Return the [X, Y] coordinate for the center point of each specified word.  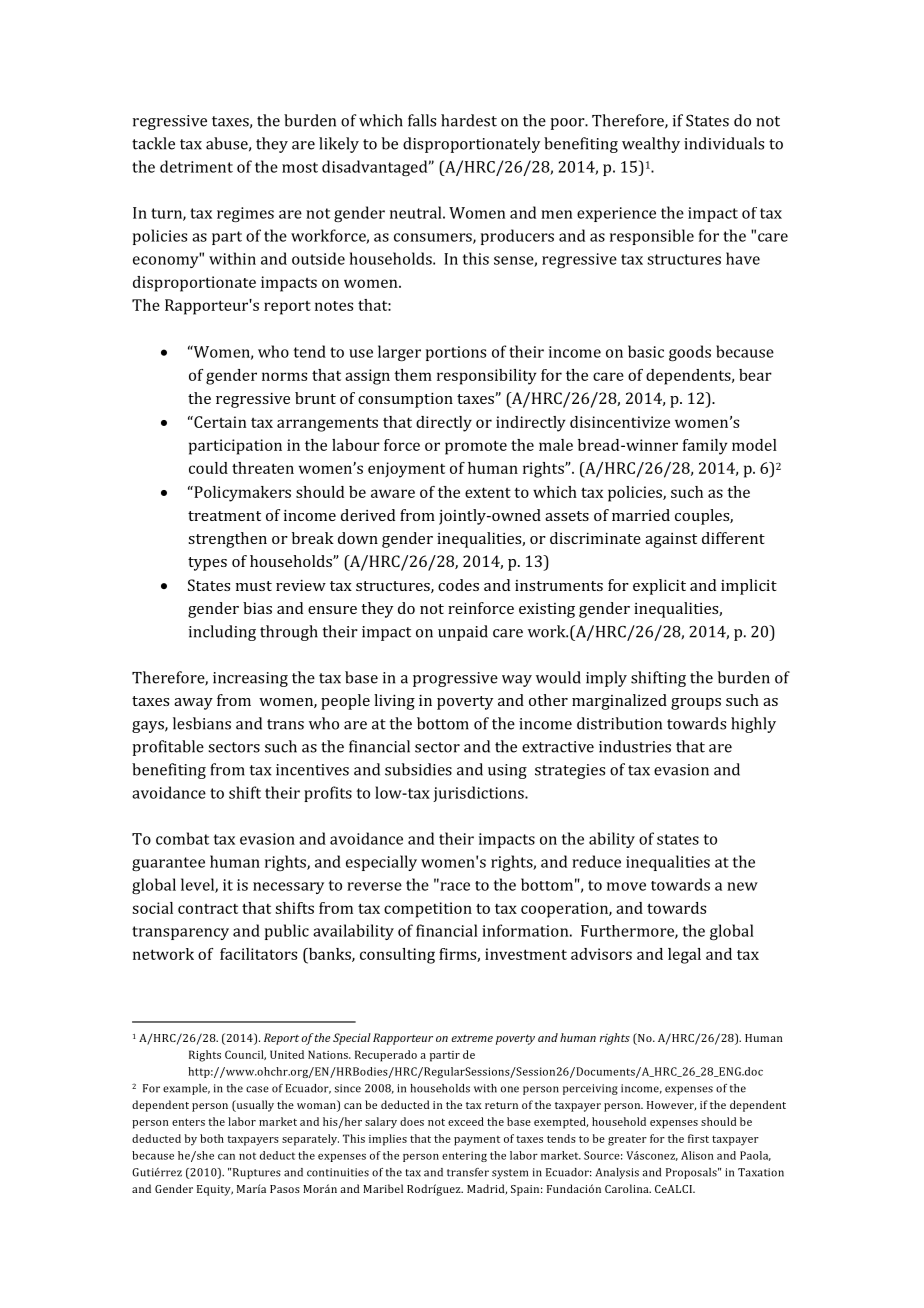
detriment [196, 166]
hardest [469, 120]
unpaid [463, 633]
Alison [697, 1155]
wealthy [651, 145]
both [212, 1138]
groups [696, 704]
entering [464, 1156]
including [222, 633]
